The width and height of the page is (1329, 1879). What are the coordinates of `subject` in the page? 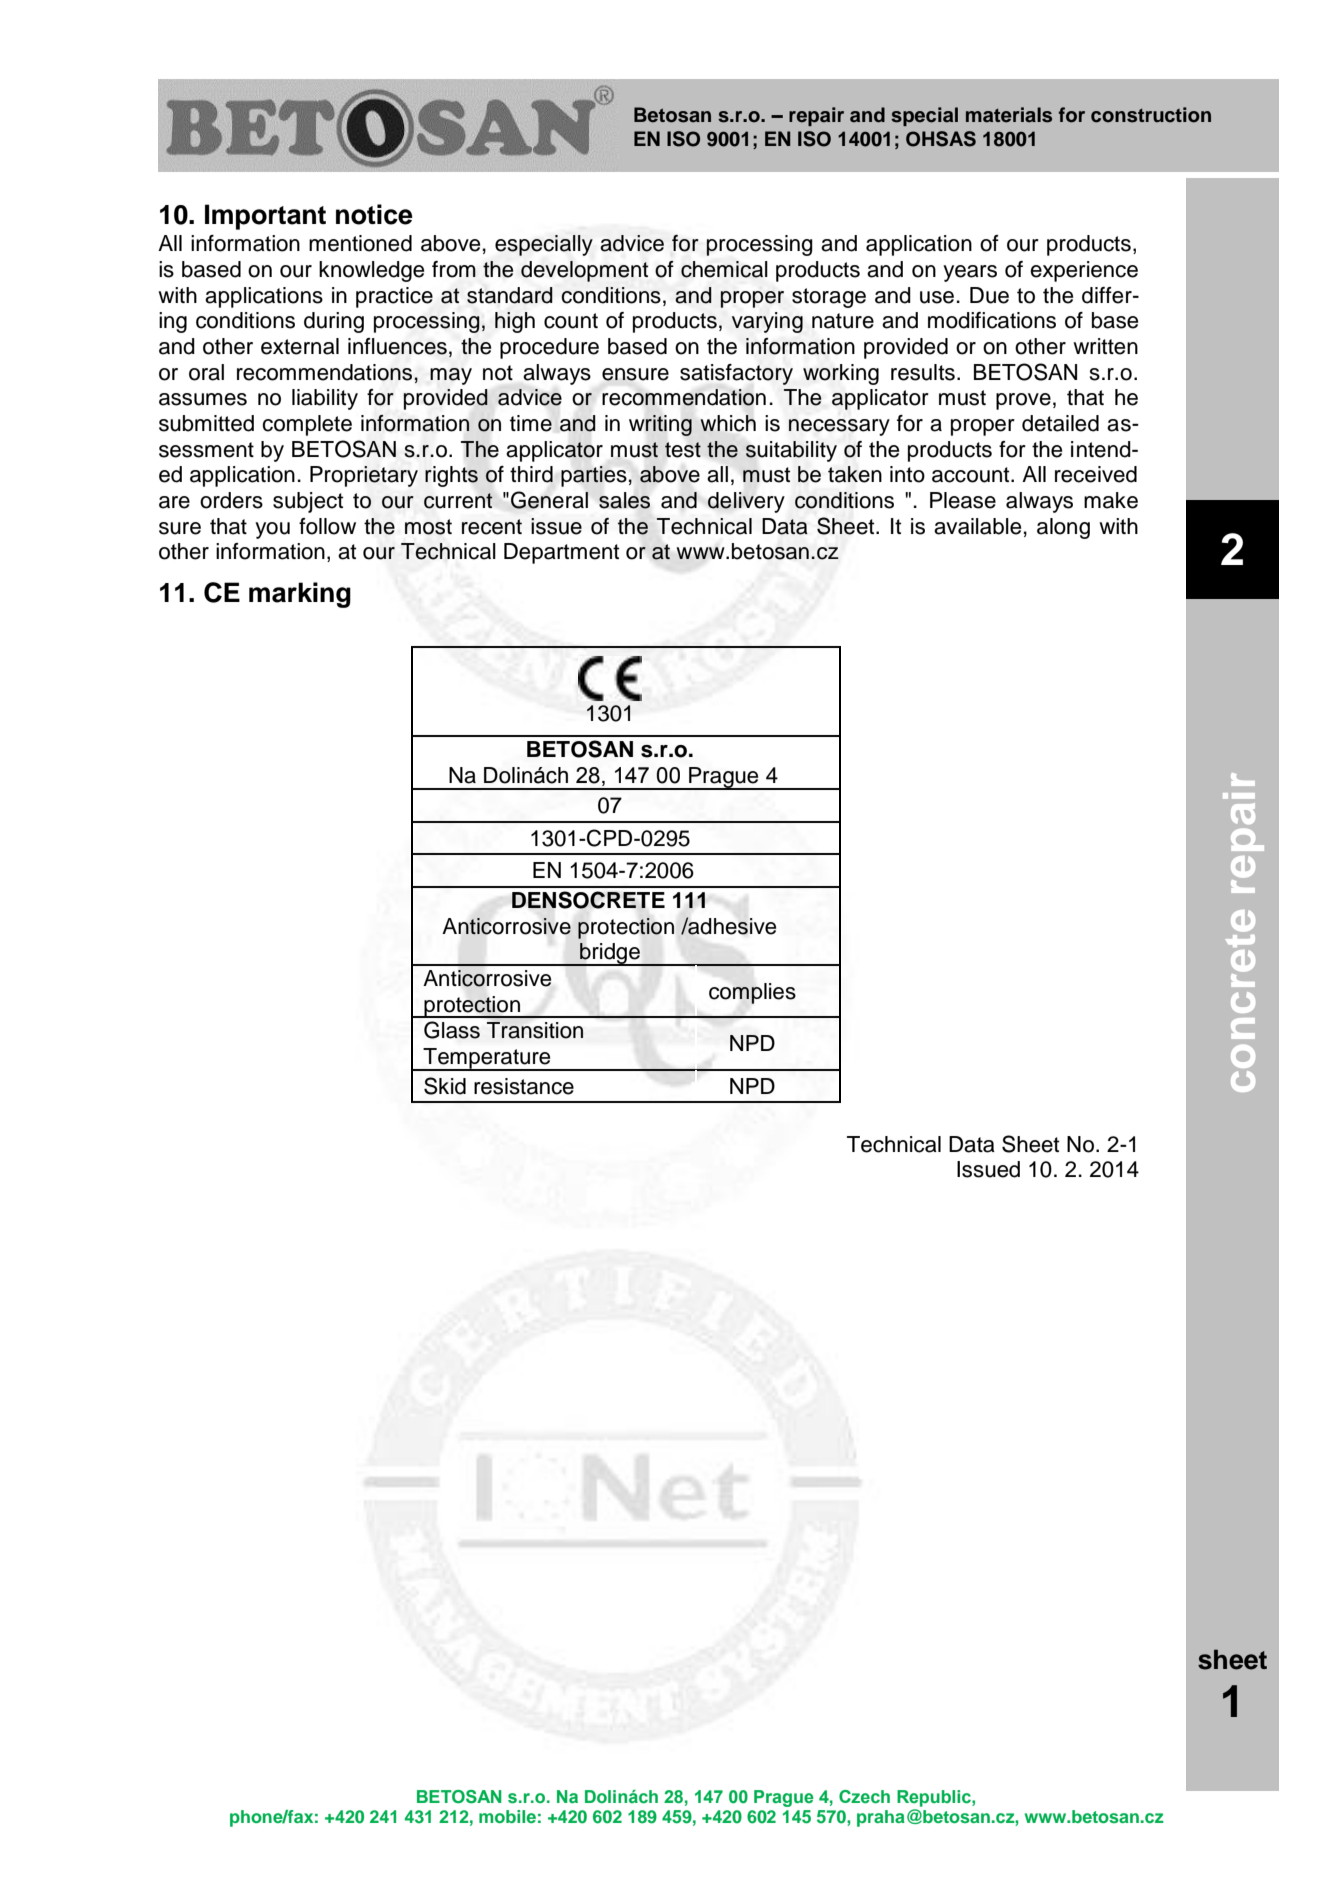 It's located at (308, 502).
